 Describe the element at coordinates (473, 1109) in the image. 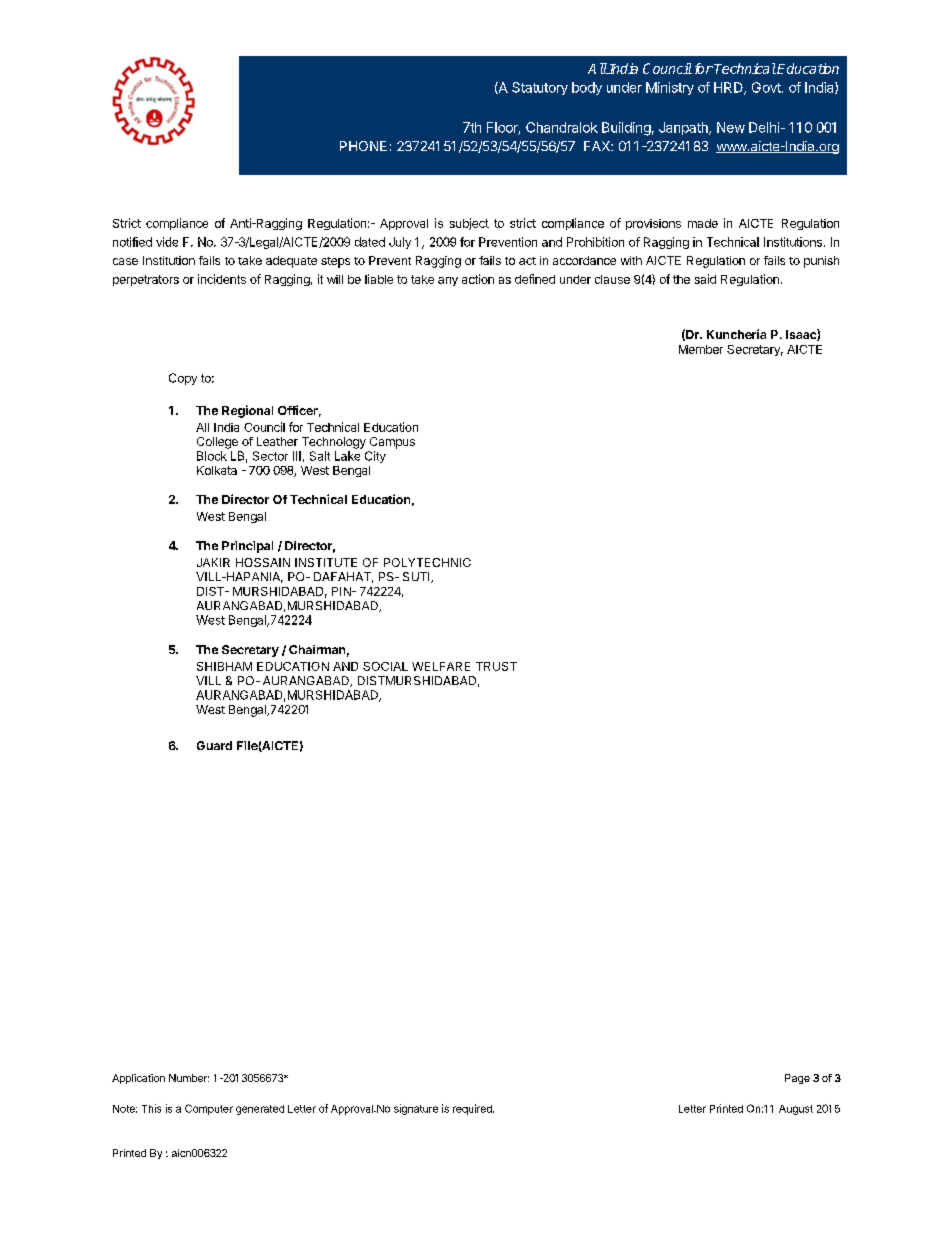

I see `required` at that location.
